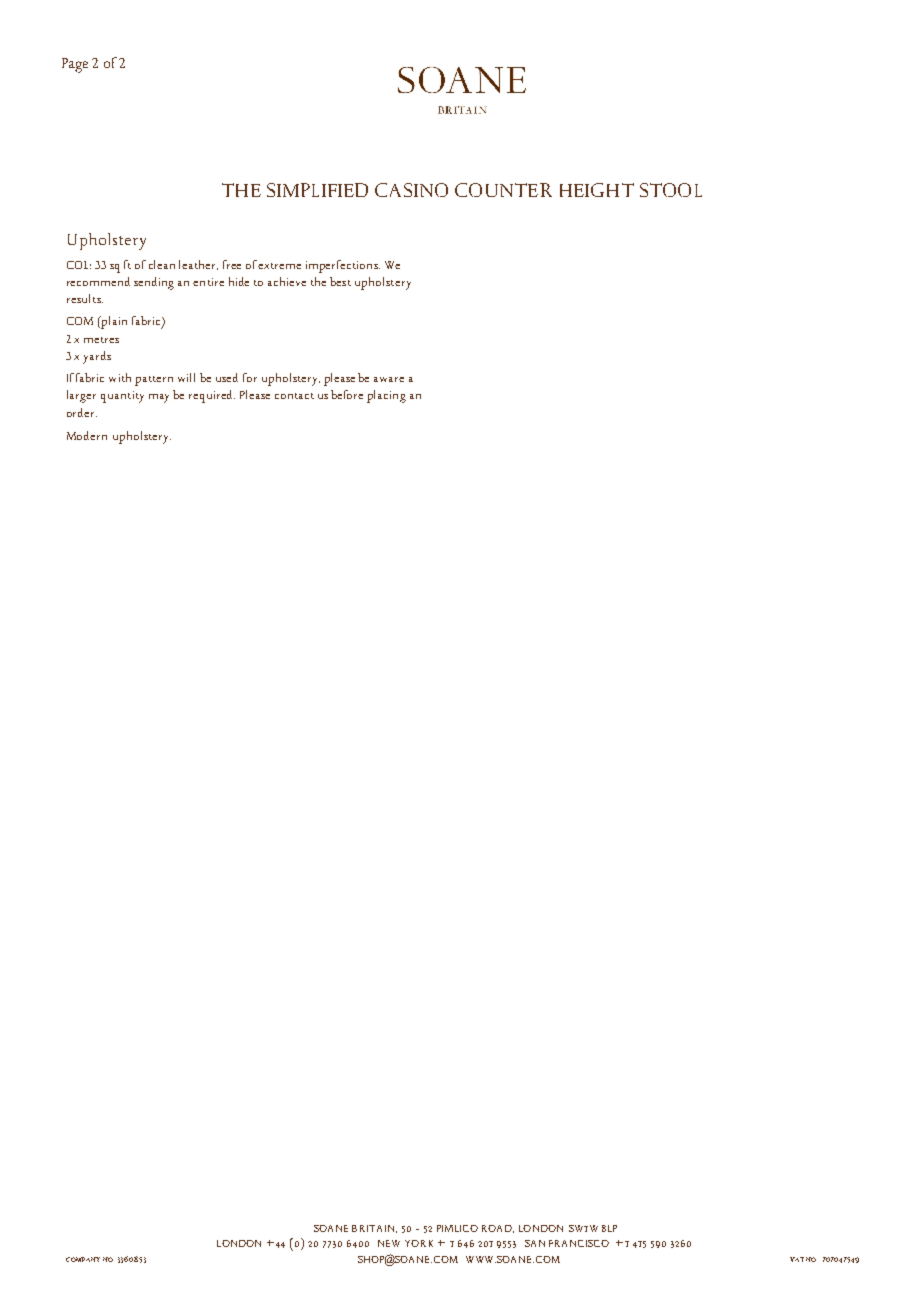  What do you see at coordinates (87, 435) in the screenshot?
I see `Modern` at bounding box center [87, 435].
